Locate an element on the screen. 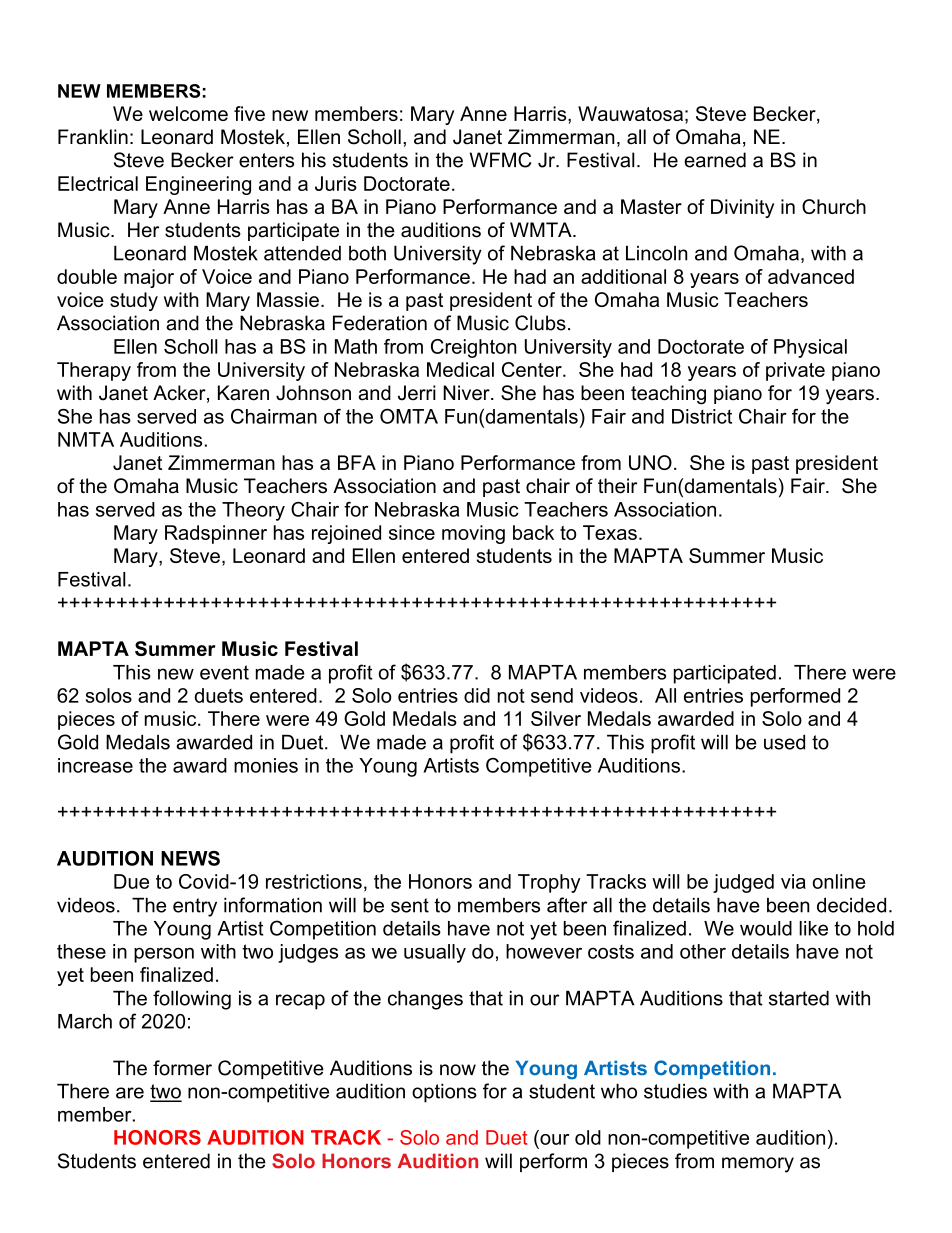 Image resolution: width=952 pixels, height=1233 pixels. welcome is located at coordinates (188, 113).
